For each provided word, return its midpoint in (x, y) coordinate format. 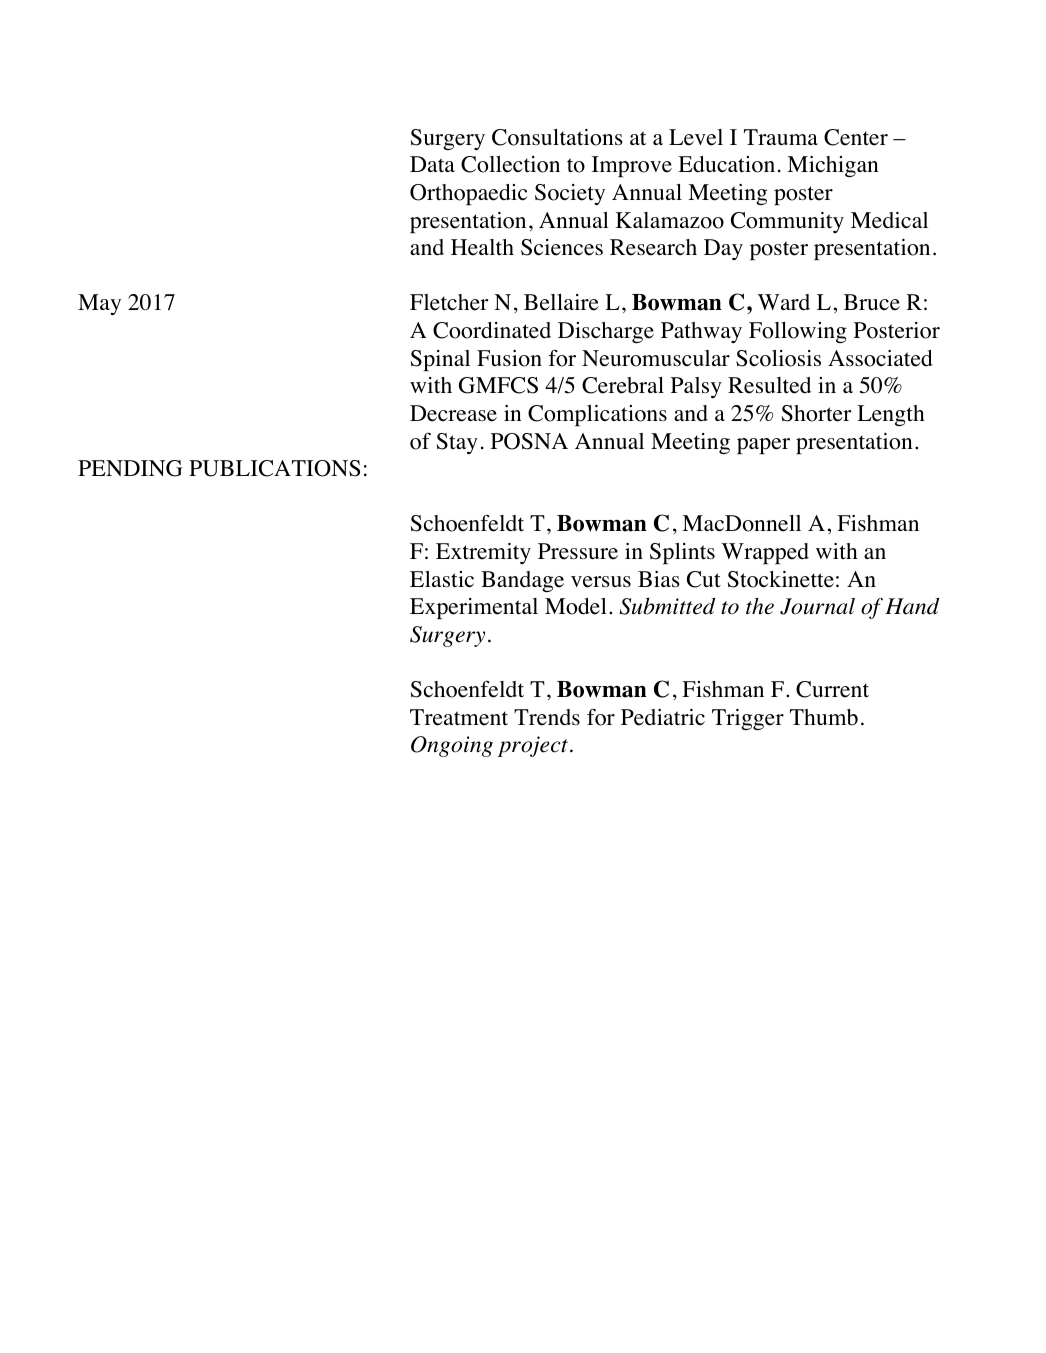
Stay (457, 443)
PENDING (130, 468)
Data (432, 164)
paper (763, 446)
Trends (547, 717)
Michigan (833, 166)
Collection (510, 164)
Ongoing (452, 746)
